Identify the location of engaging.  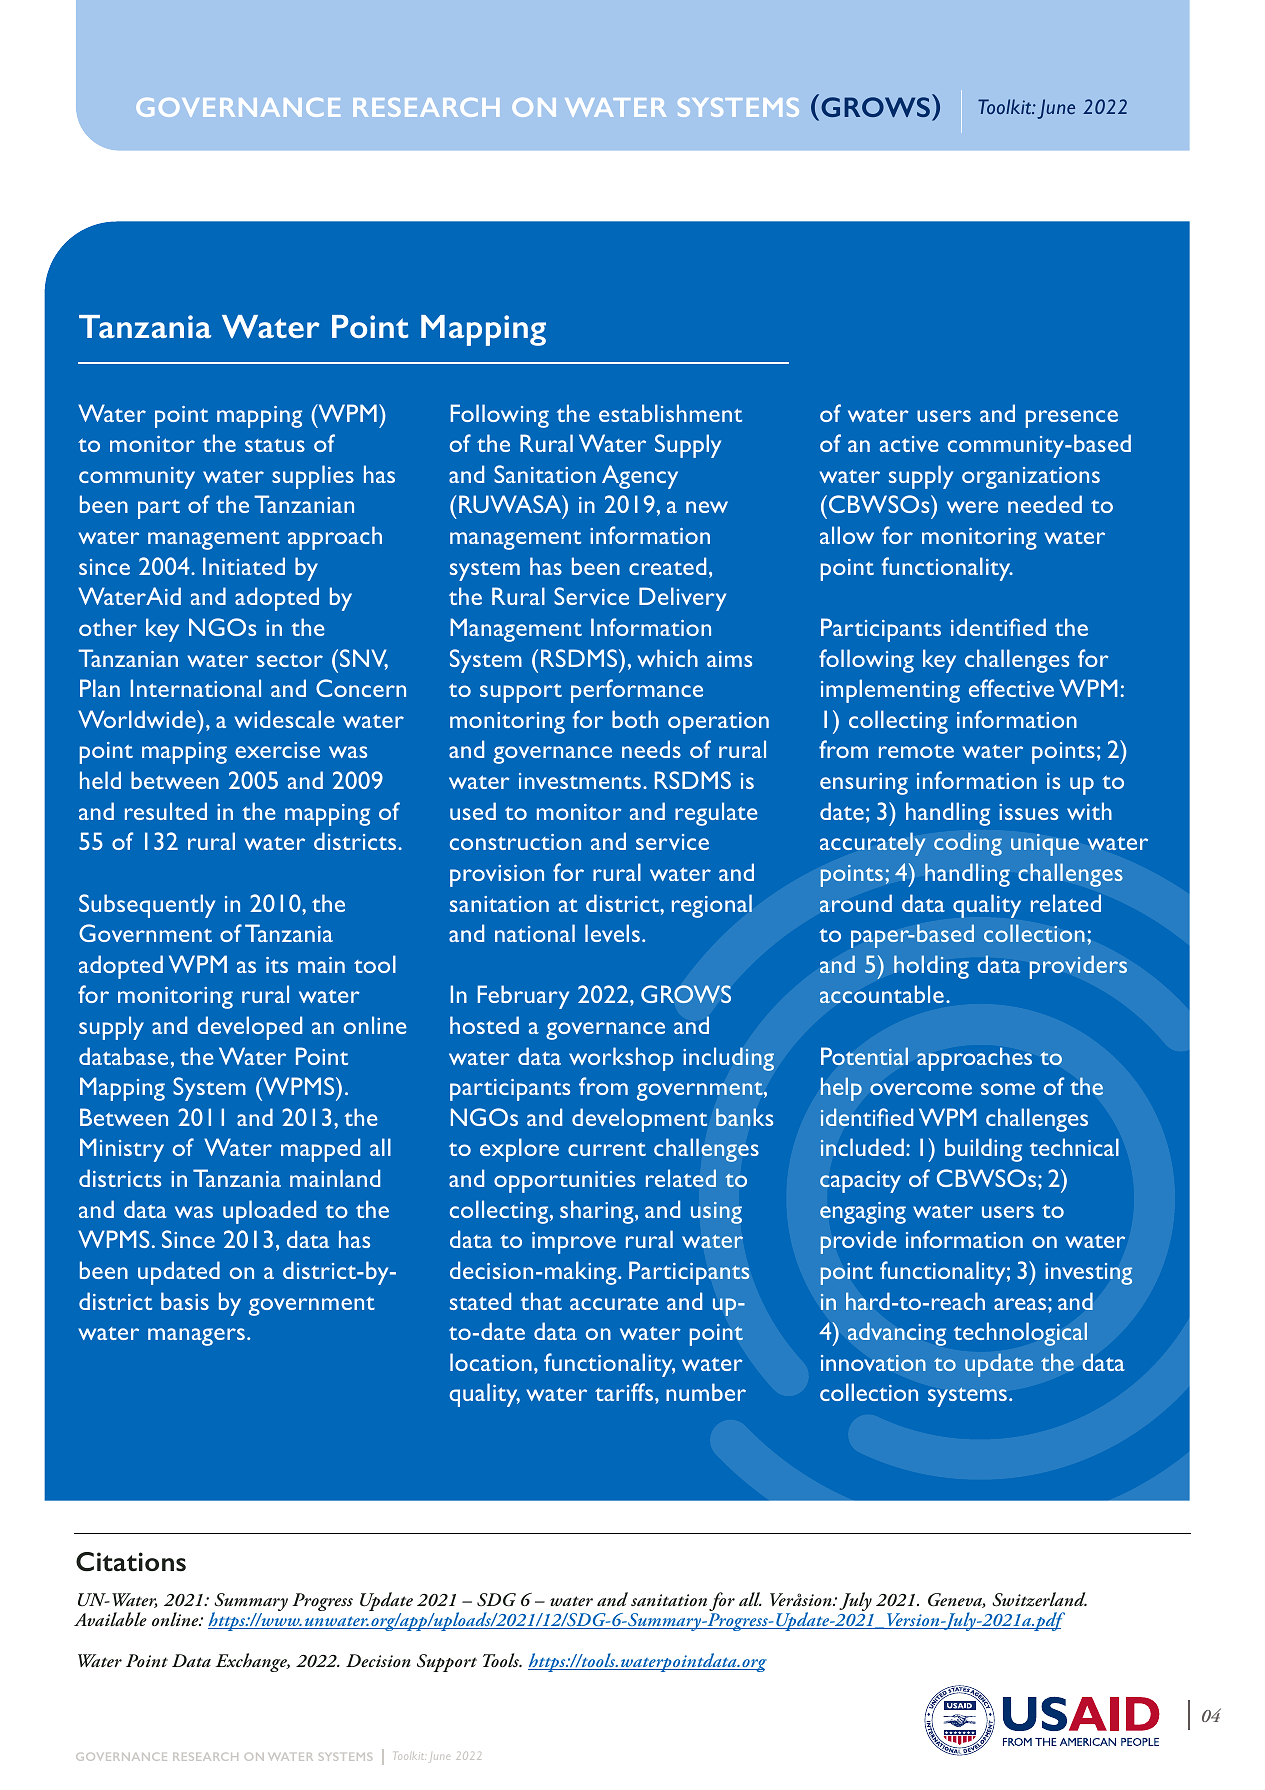
(863, 1213).
